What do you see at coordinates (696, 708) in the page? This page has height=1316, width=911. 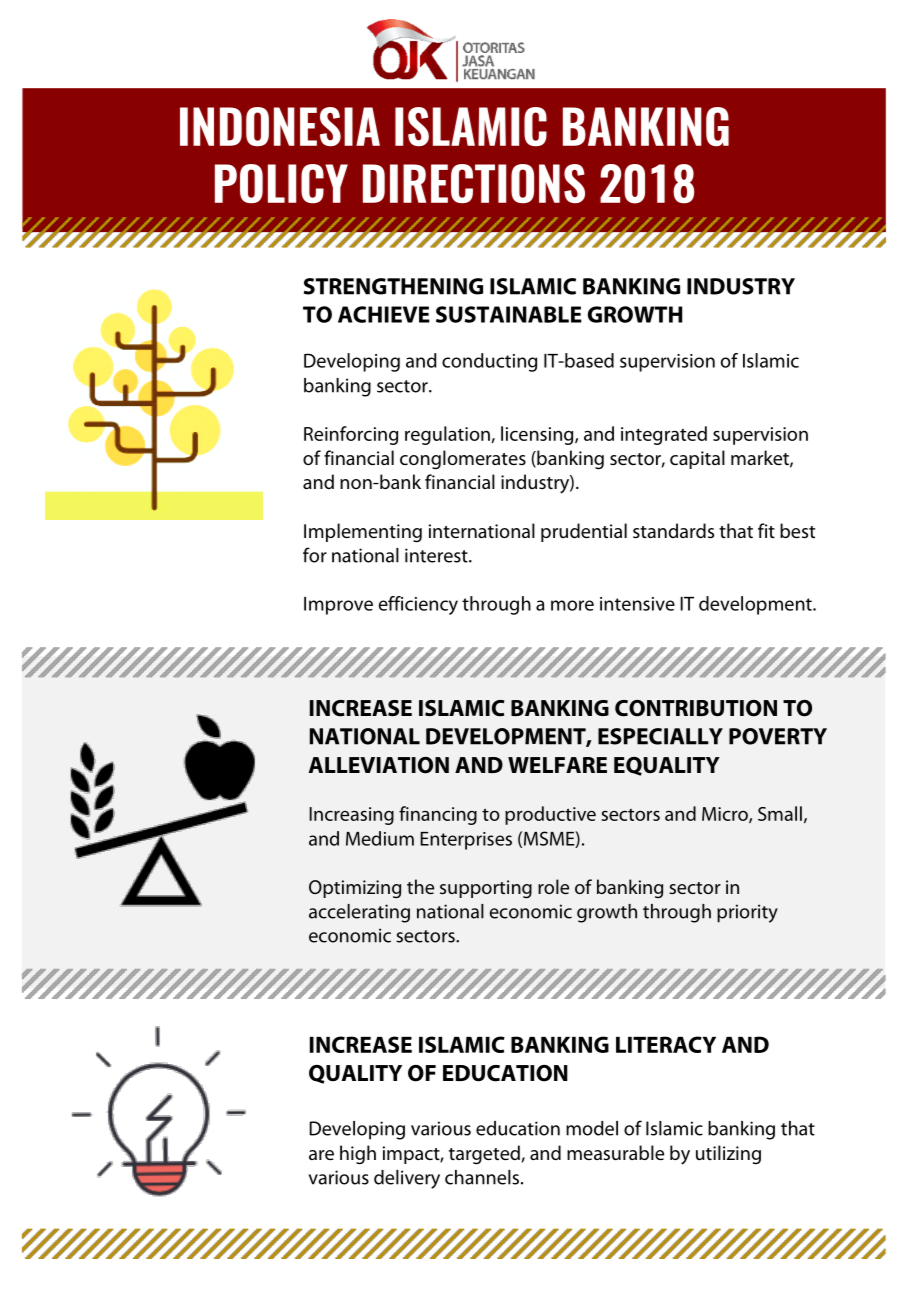 I see `CONTRIBUTION` at bounding box center [696, 708].
